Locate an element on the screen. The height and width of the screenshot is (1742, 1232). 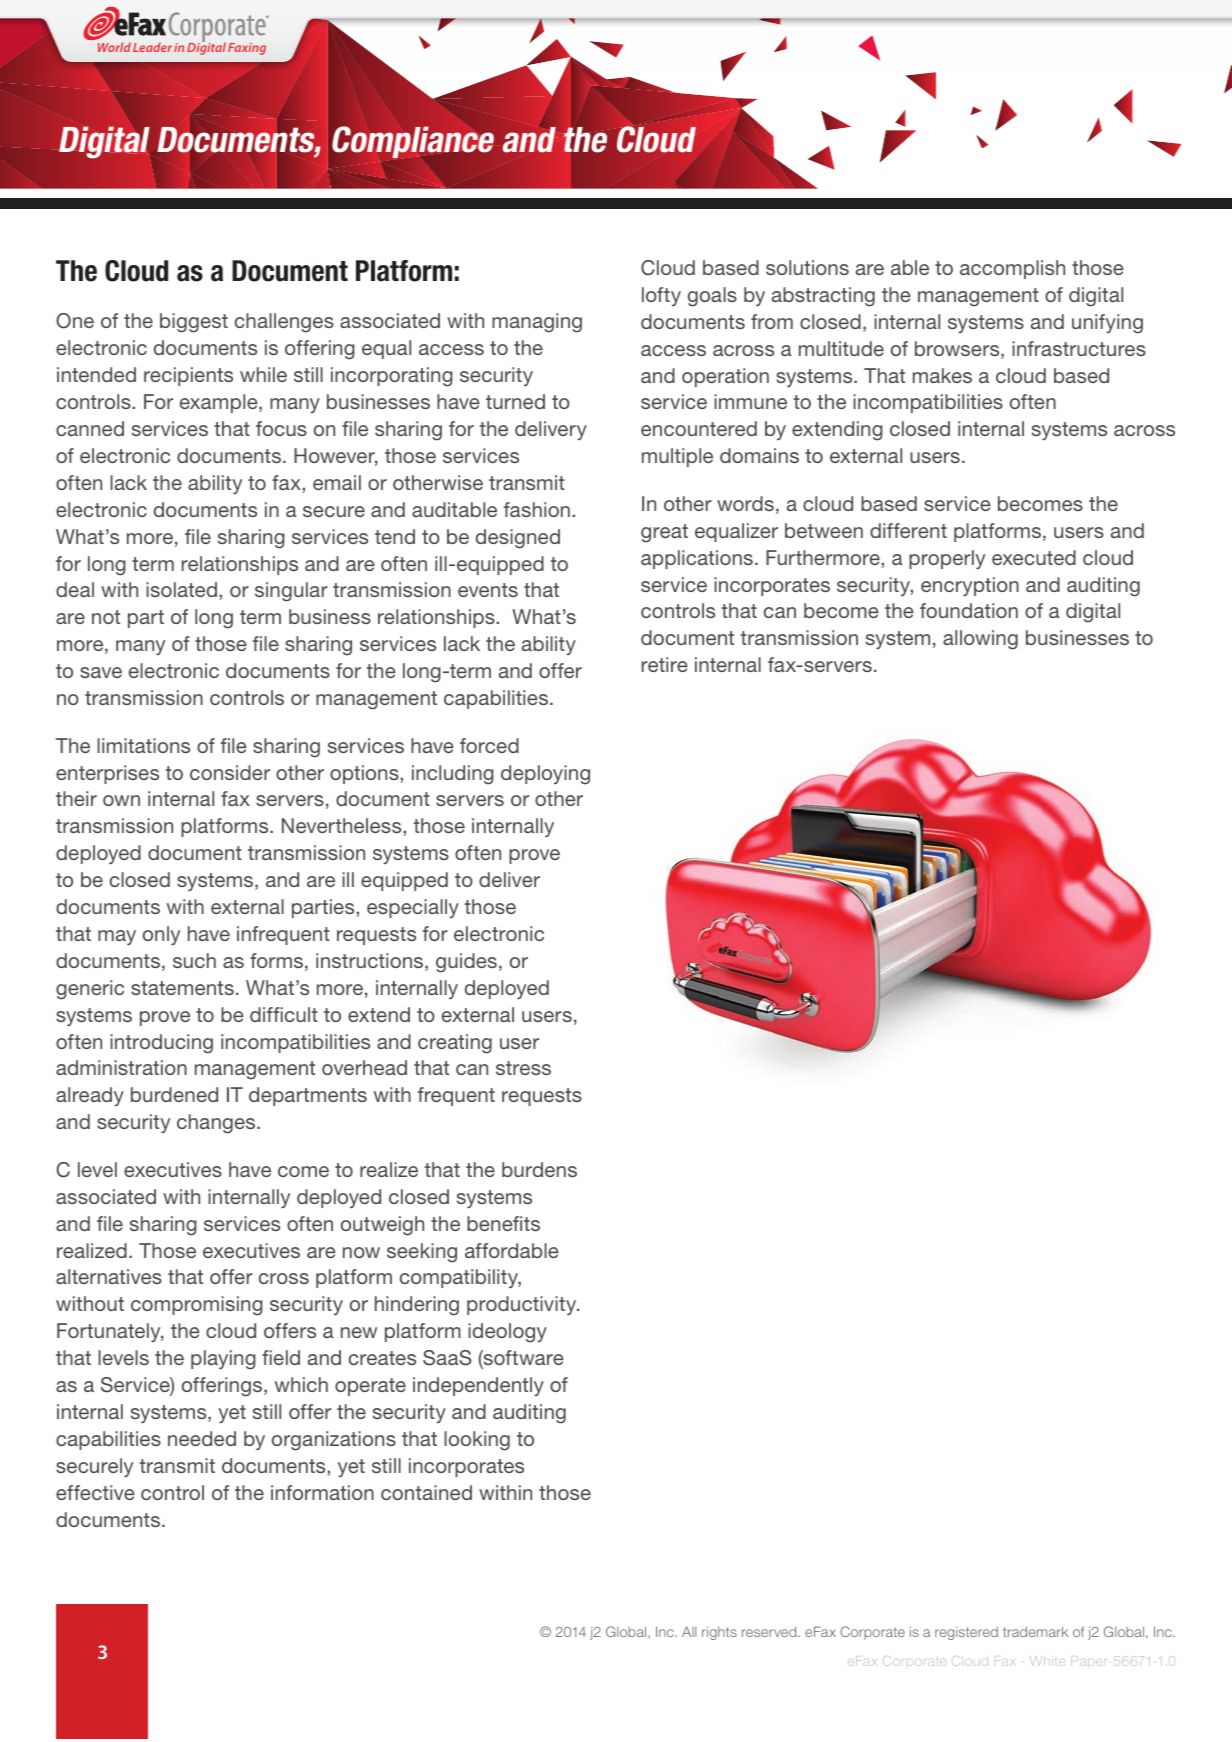
effective is located at coordinates (95, 1492).
